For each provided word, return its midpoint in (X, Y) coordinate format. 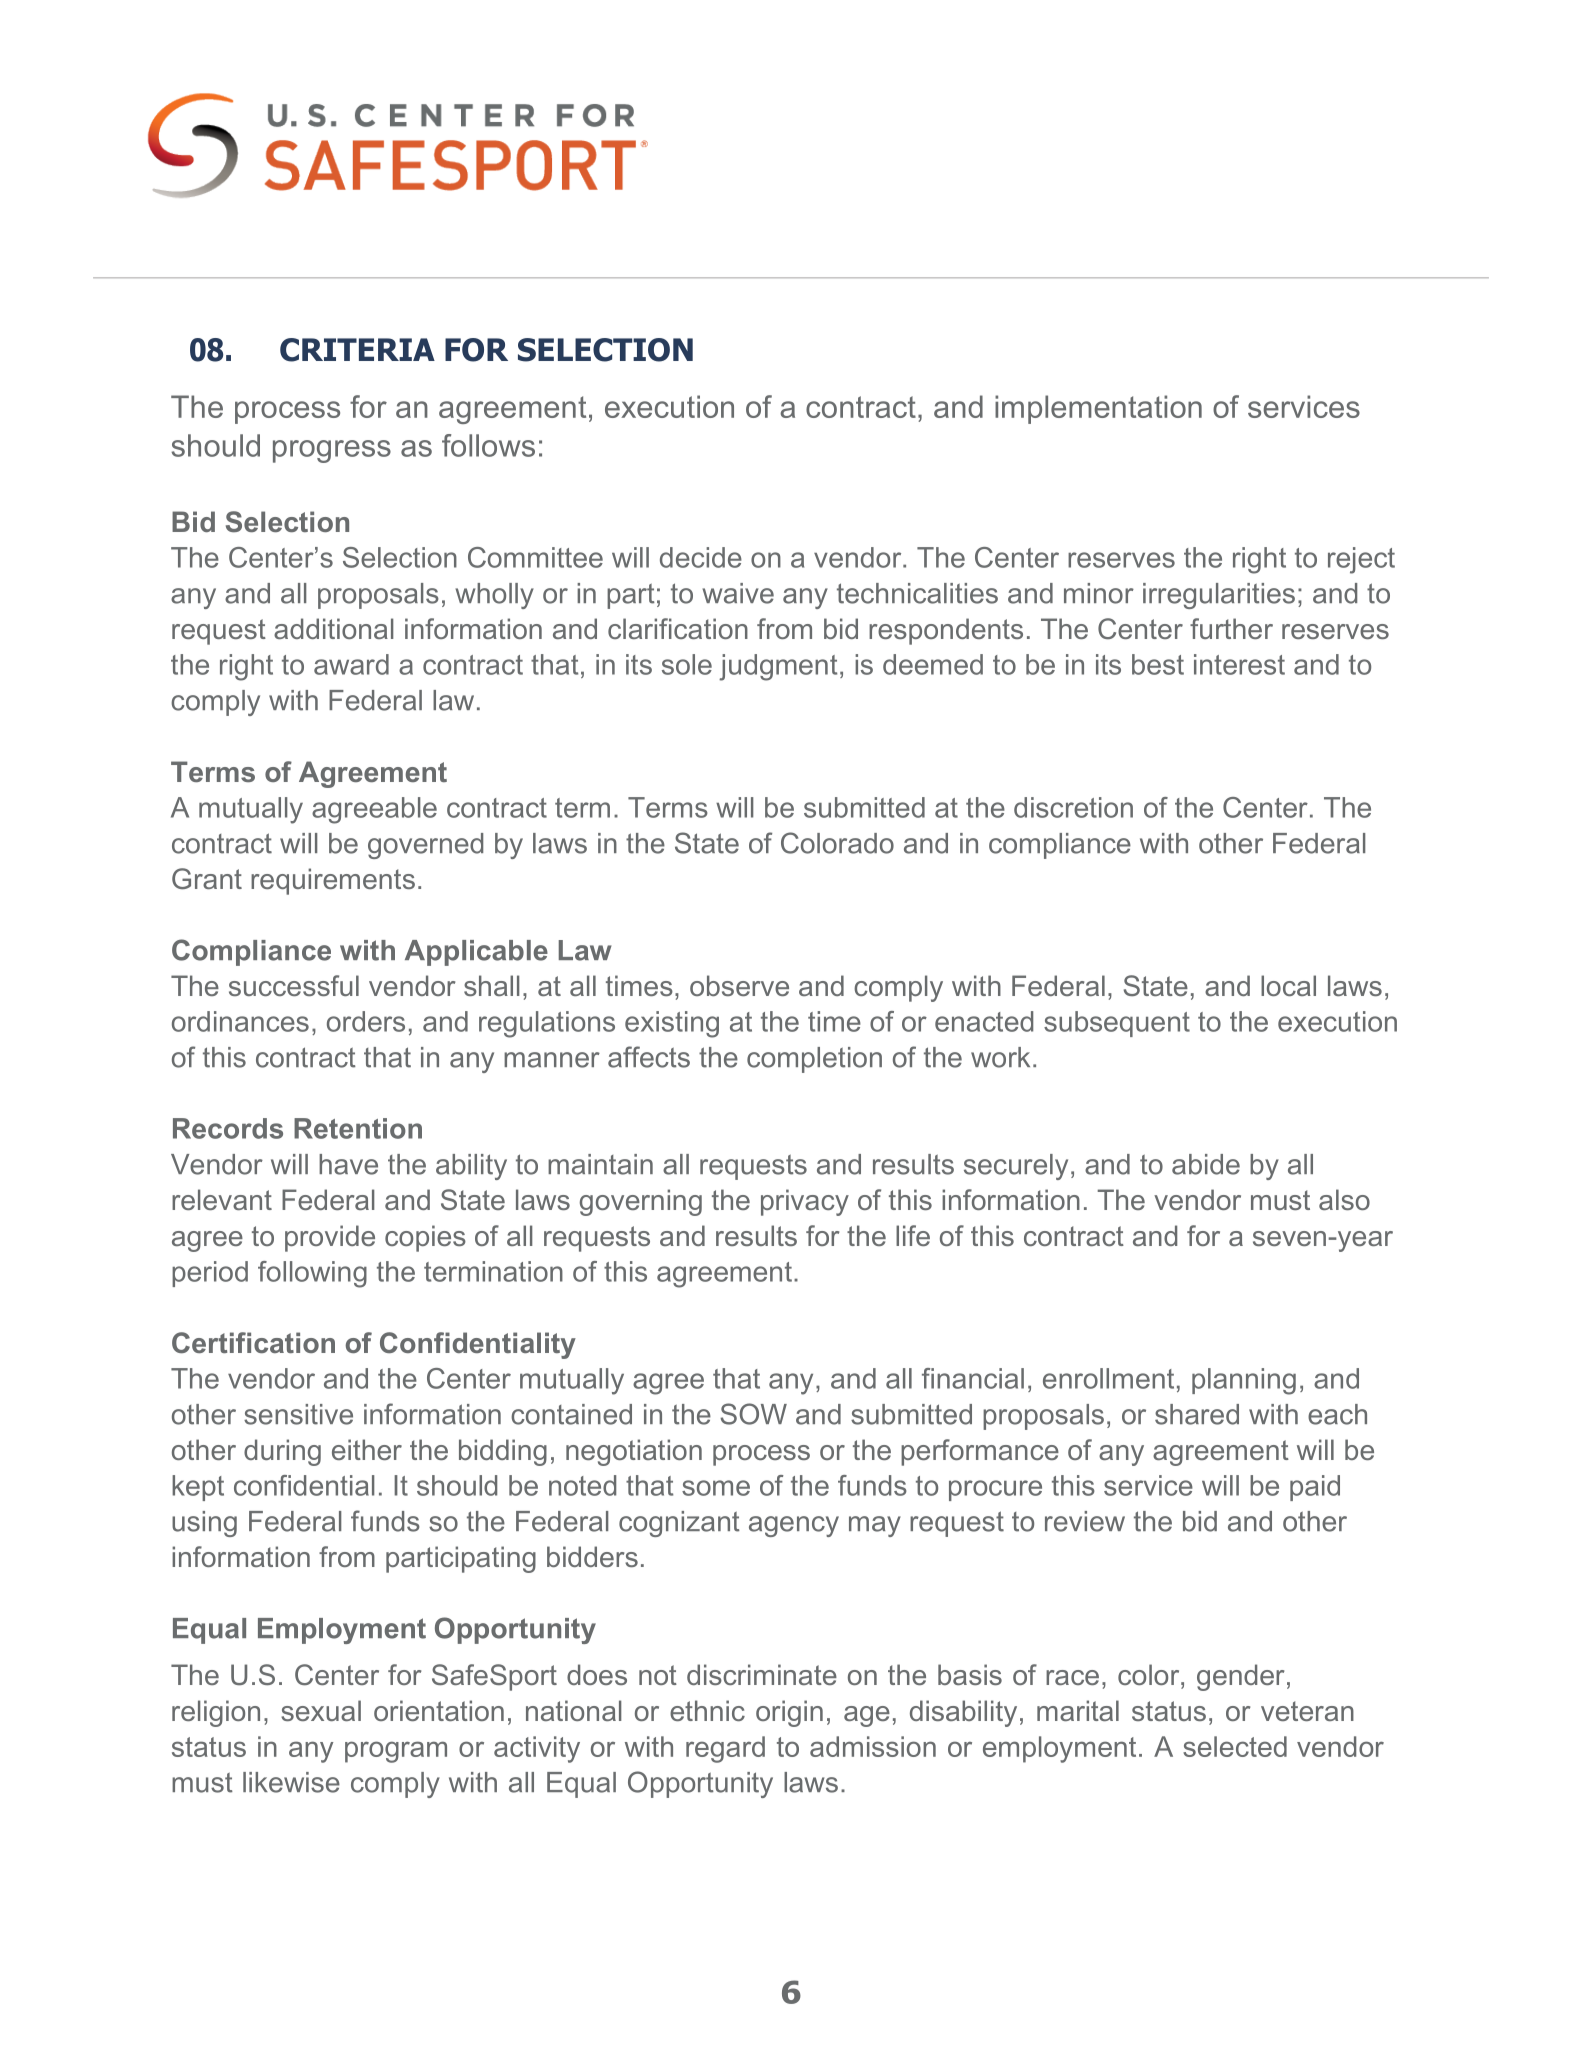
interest (1239, 664)
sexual (321, 1710)
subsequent (1117, 1024)
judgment (778, 667)
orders (366, 1021)
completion (814, 1060)
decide (701, 557)
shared (1197, 1414)
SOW (753, 1414)
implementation (1098, 409)
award (351, 664)
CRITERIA (357, 350)
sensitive (298, 1414)
